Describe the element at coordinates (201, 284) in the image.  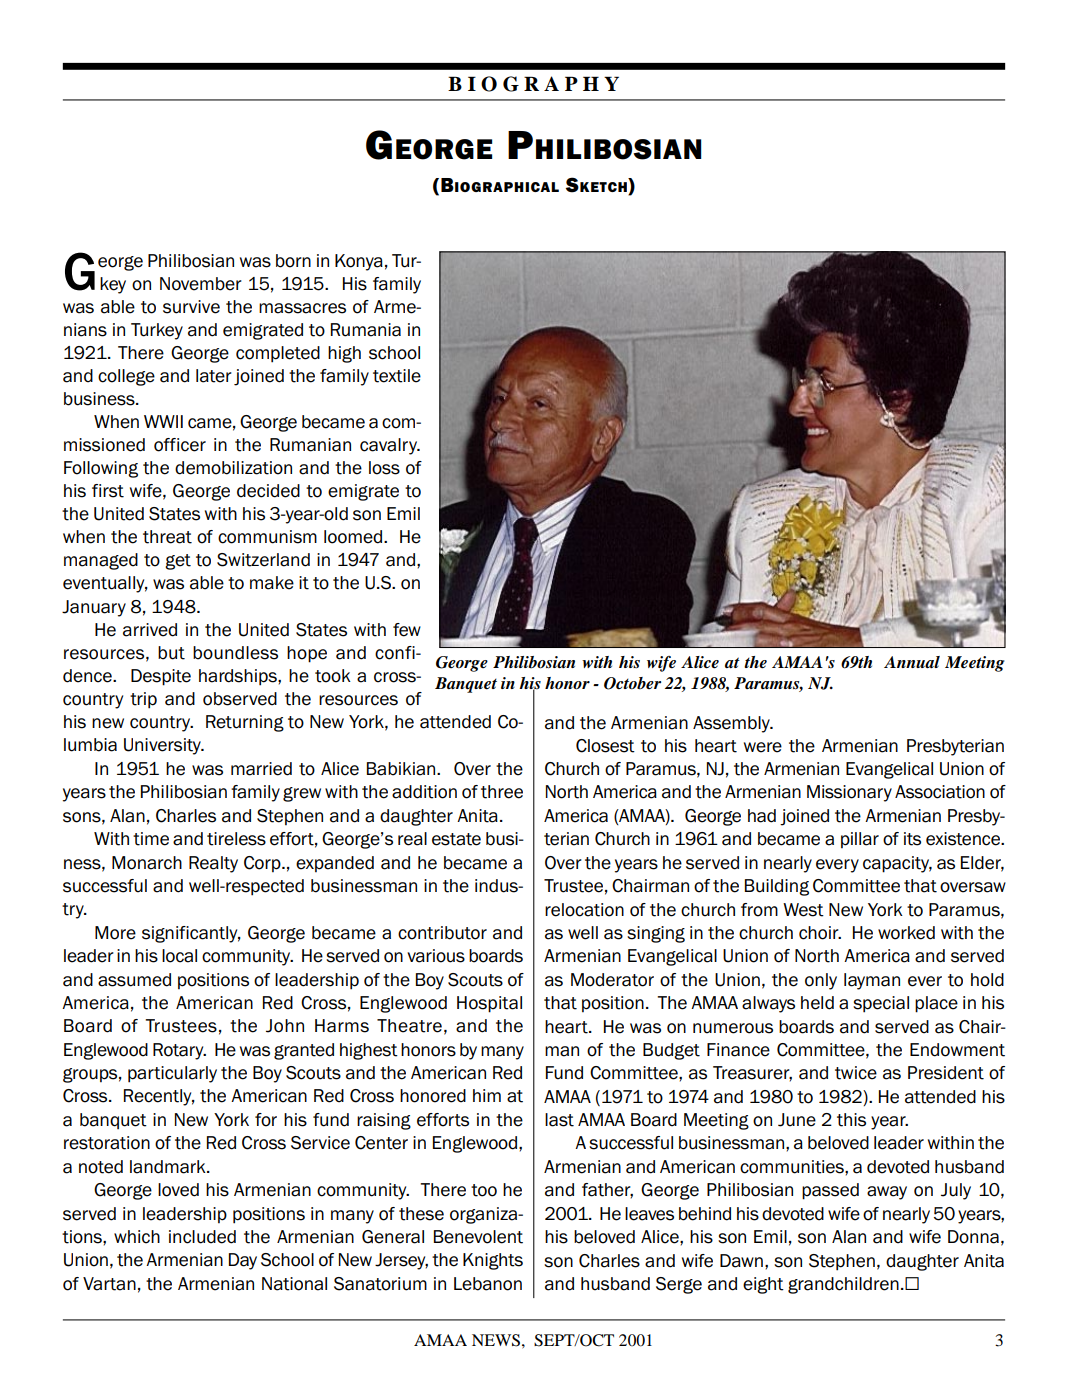
I see `November` at that location.
